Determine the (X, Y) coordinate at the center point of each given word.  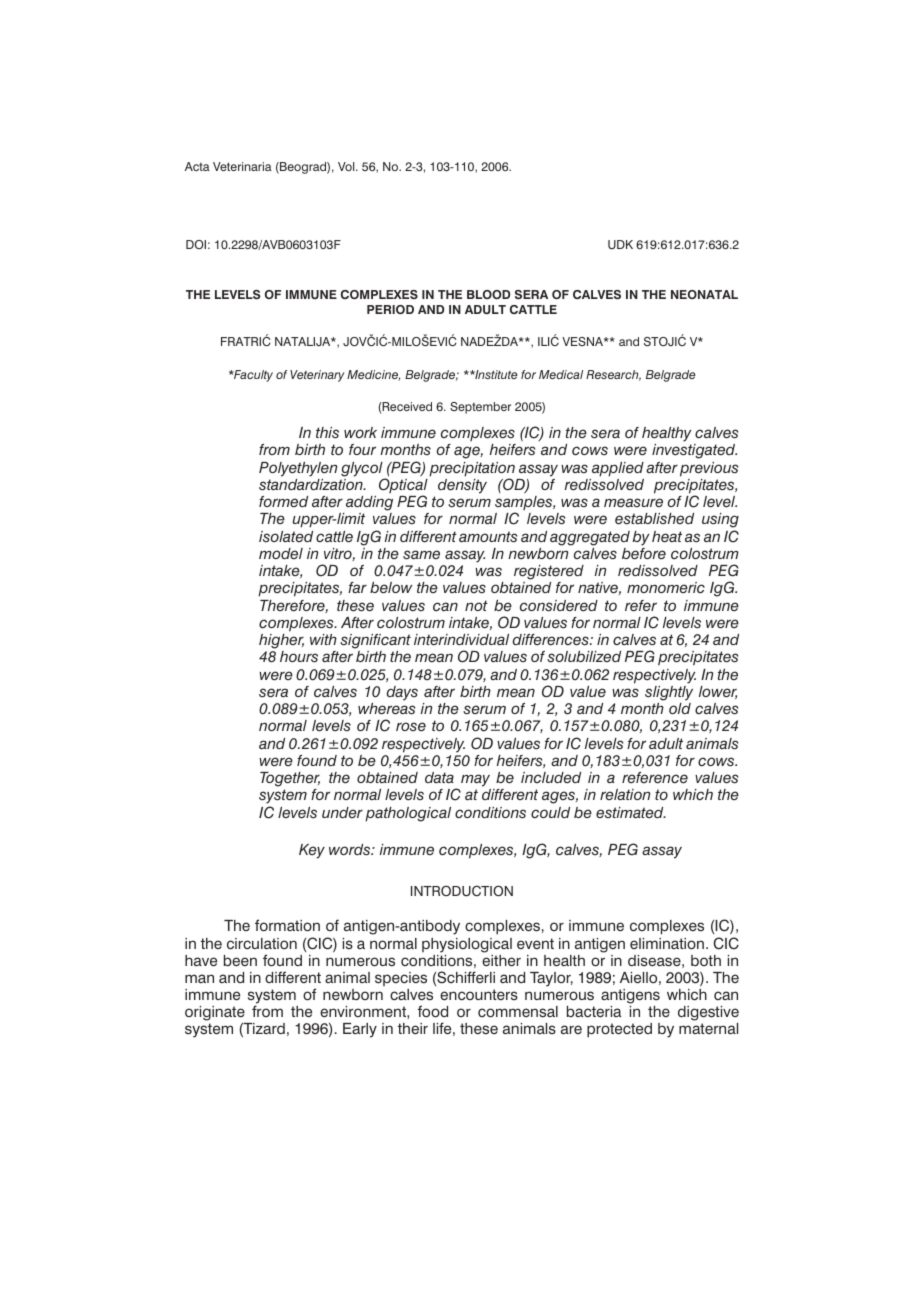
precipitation (472, 470)
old (680, 708)
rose (411, 727)
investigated (694, 451)
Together (290, 779)
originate (216, 1015)
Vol (347, 166)
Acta (197, 166)
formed (283, 501)
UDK (620, 244)
